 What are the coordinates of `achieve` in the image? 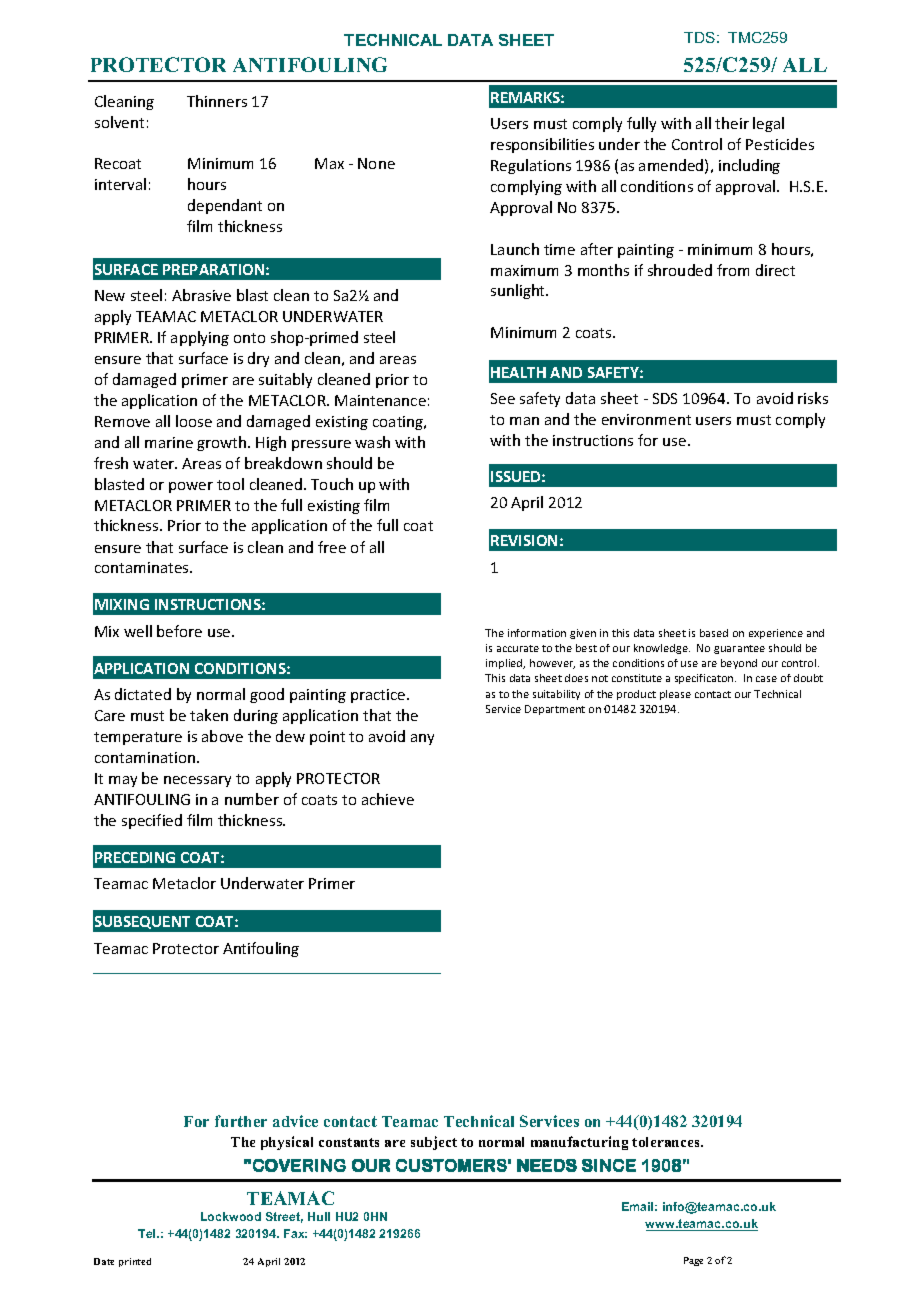 It's located at (388, 799).
